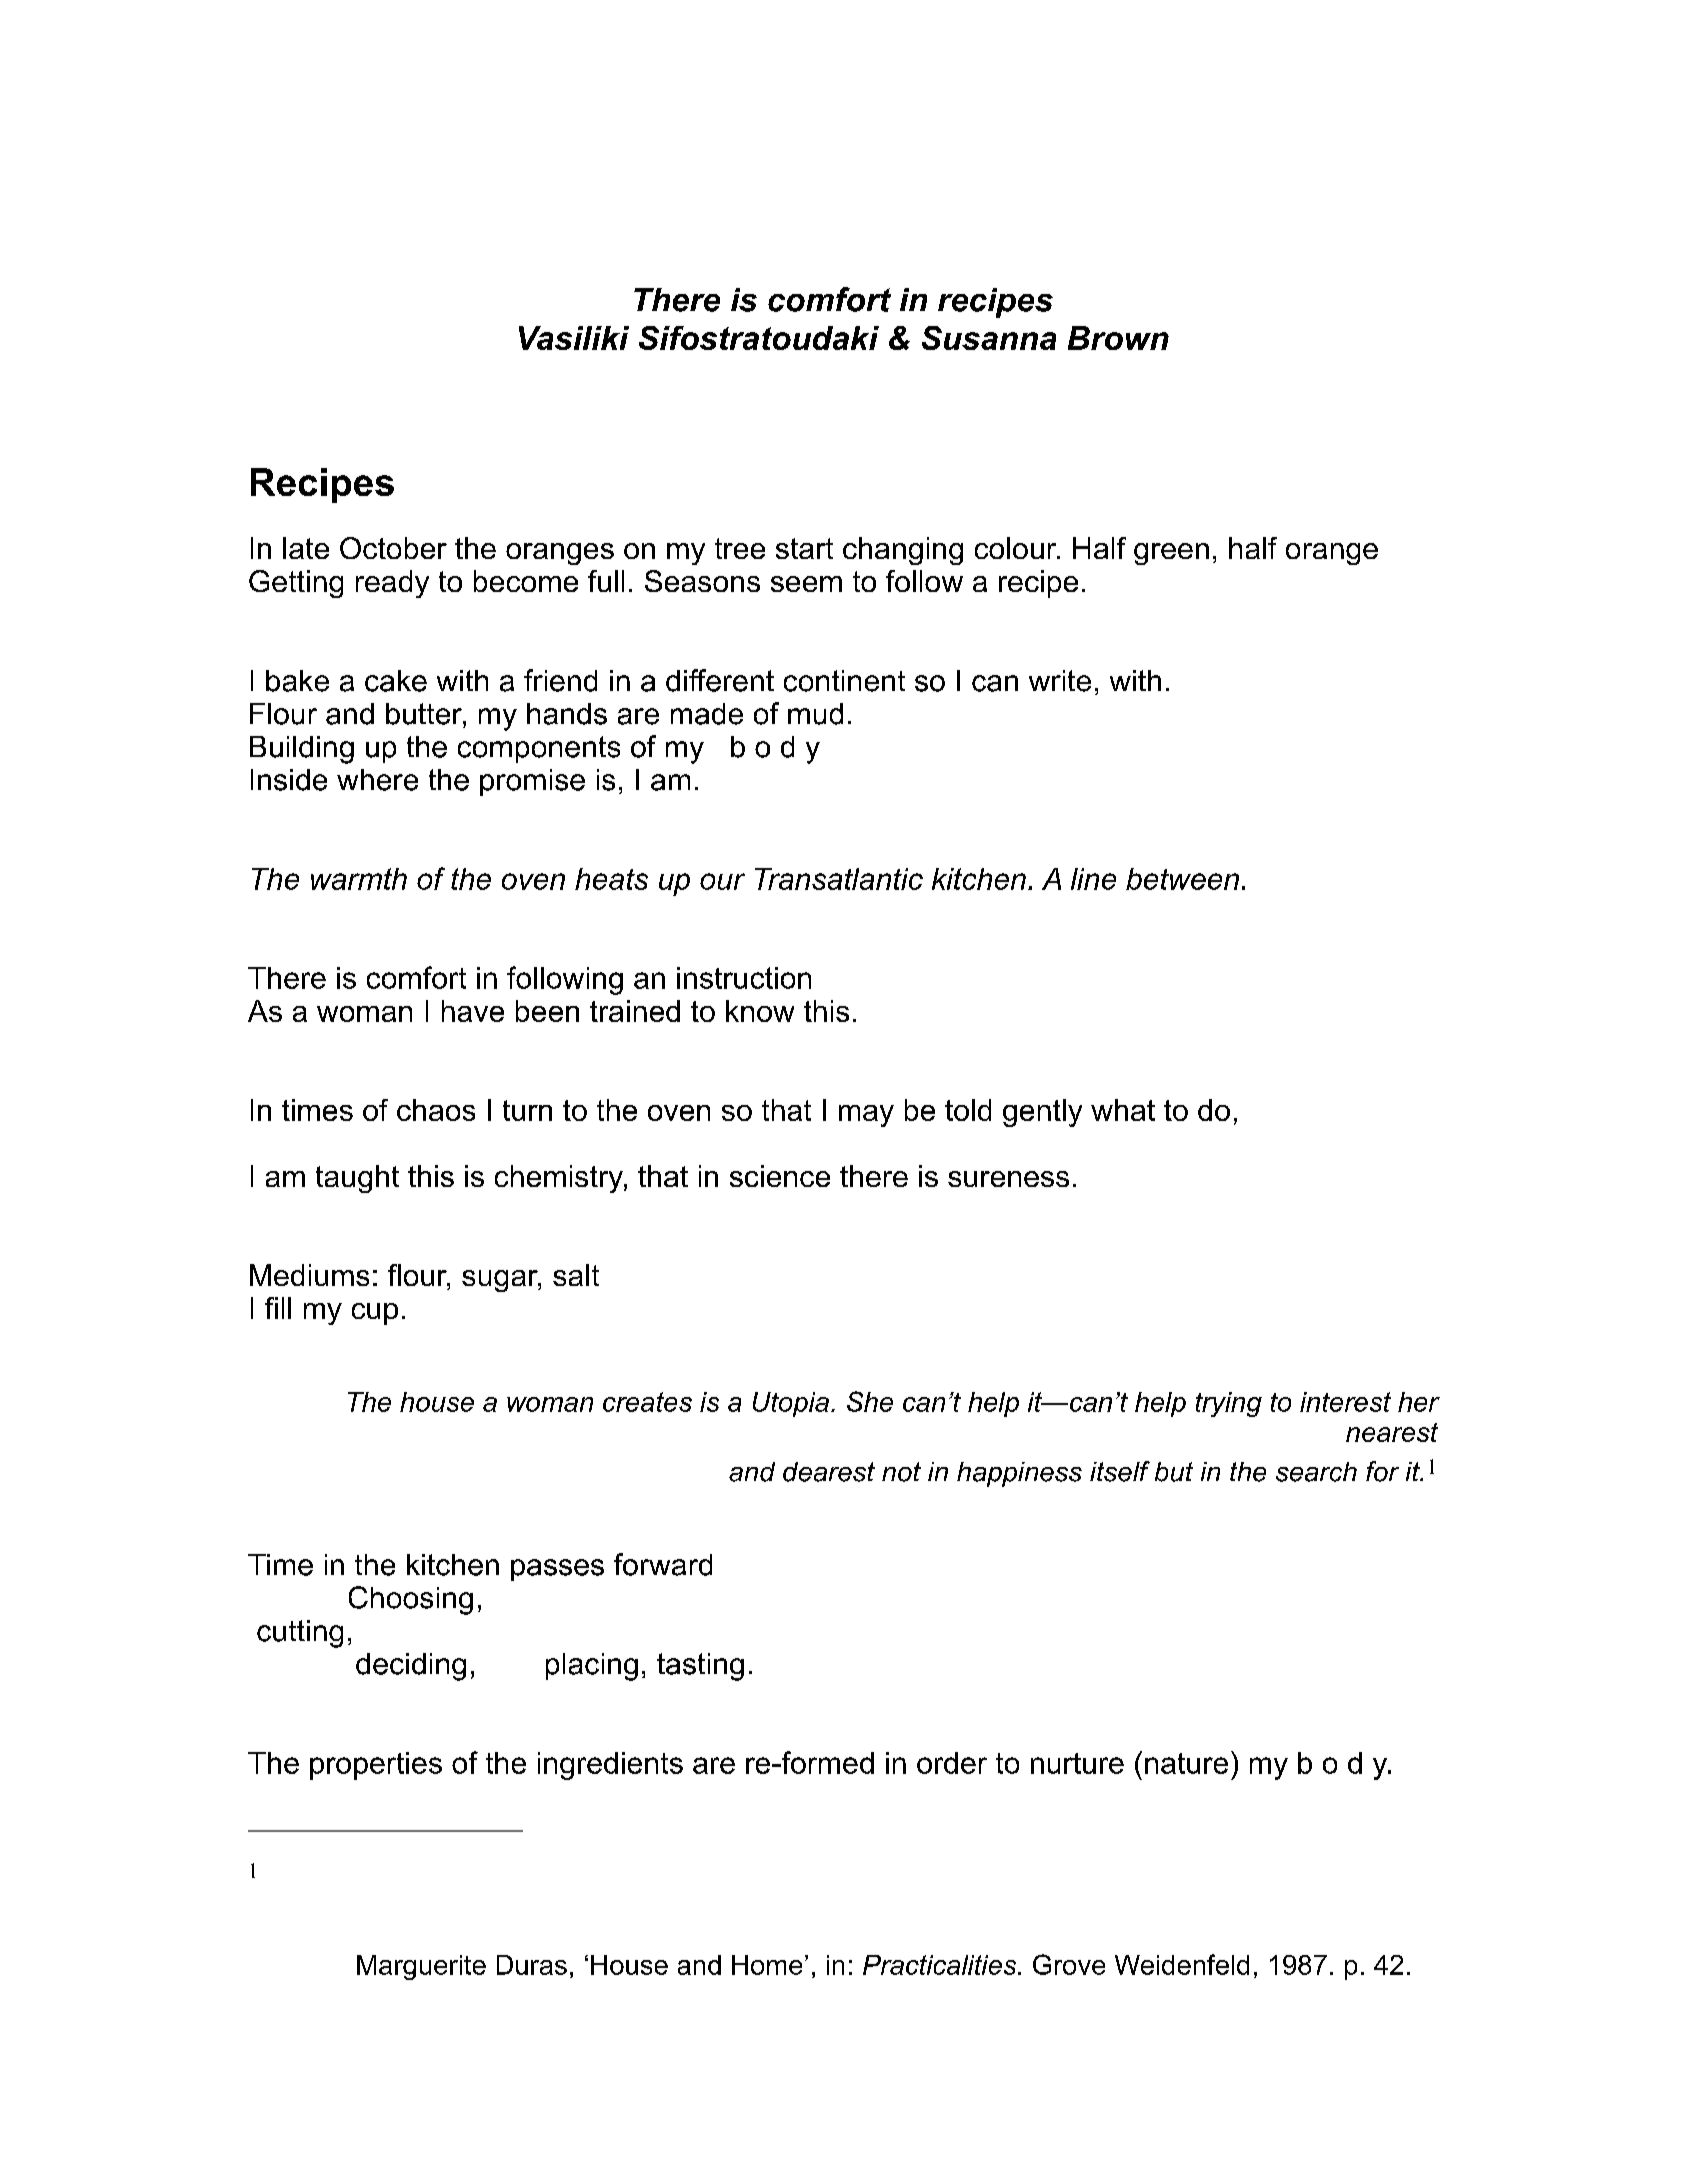 This screenshot has height=2181, width=1685. What do you see at coordinates (377, 780) in the screenshot?
I see `where` at bounding box center [377, 780].
